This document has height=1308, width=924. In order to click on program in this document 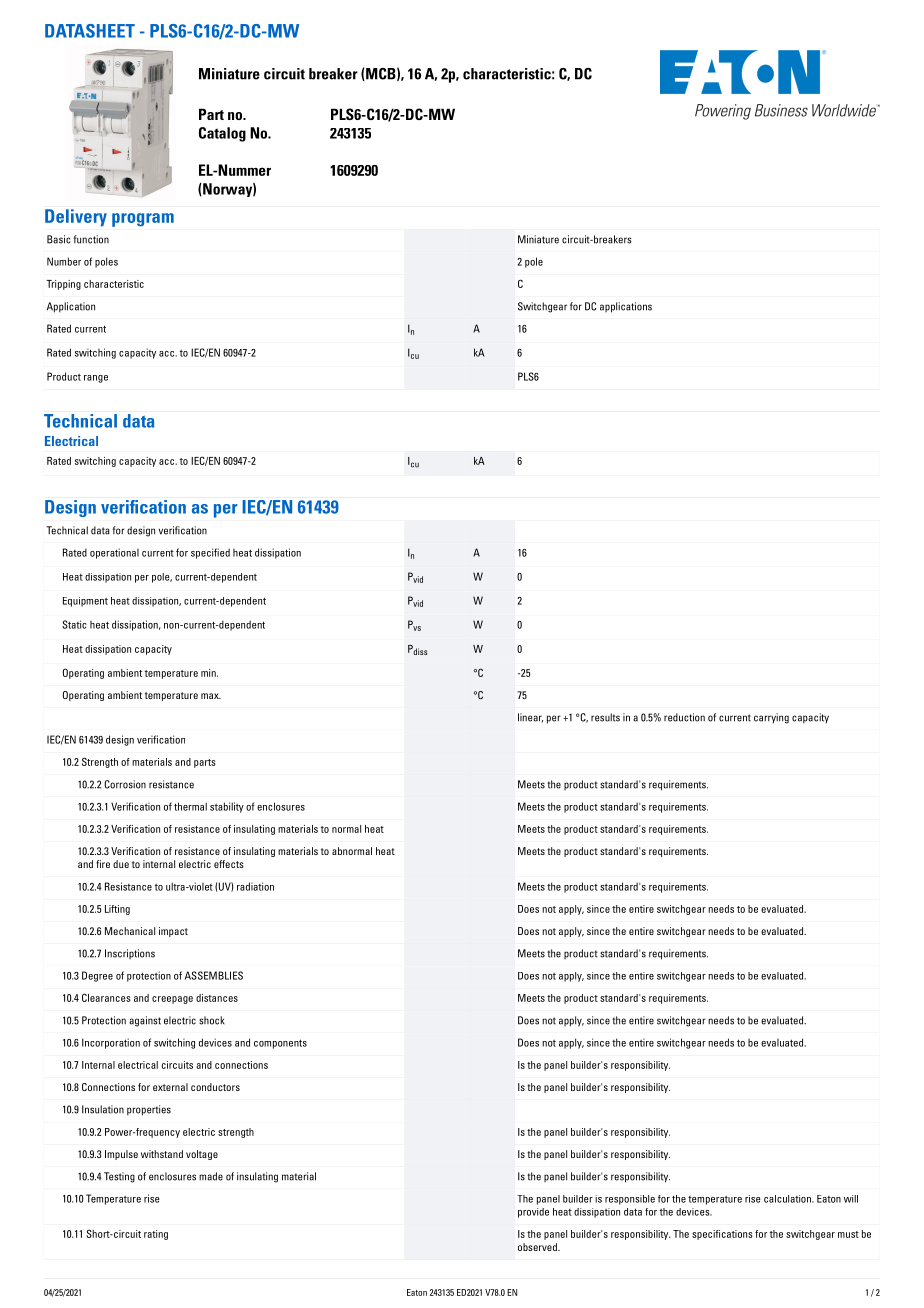, I will do `click(143, 220)`.
